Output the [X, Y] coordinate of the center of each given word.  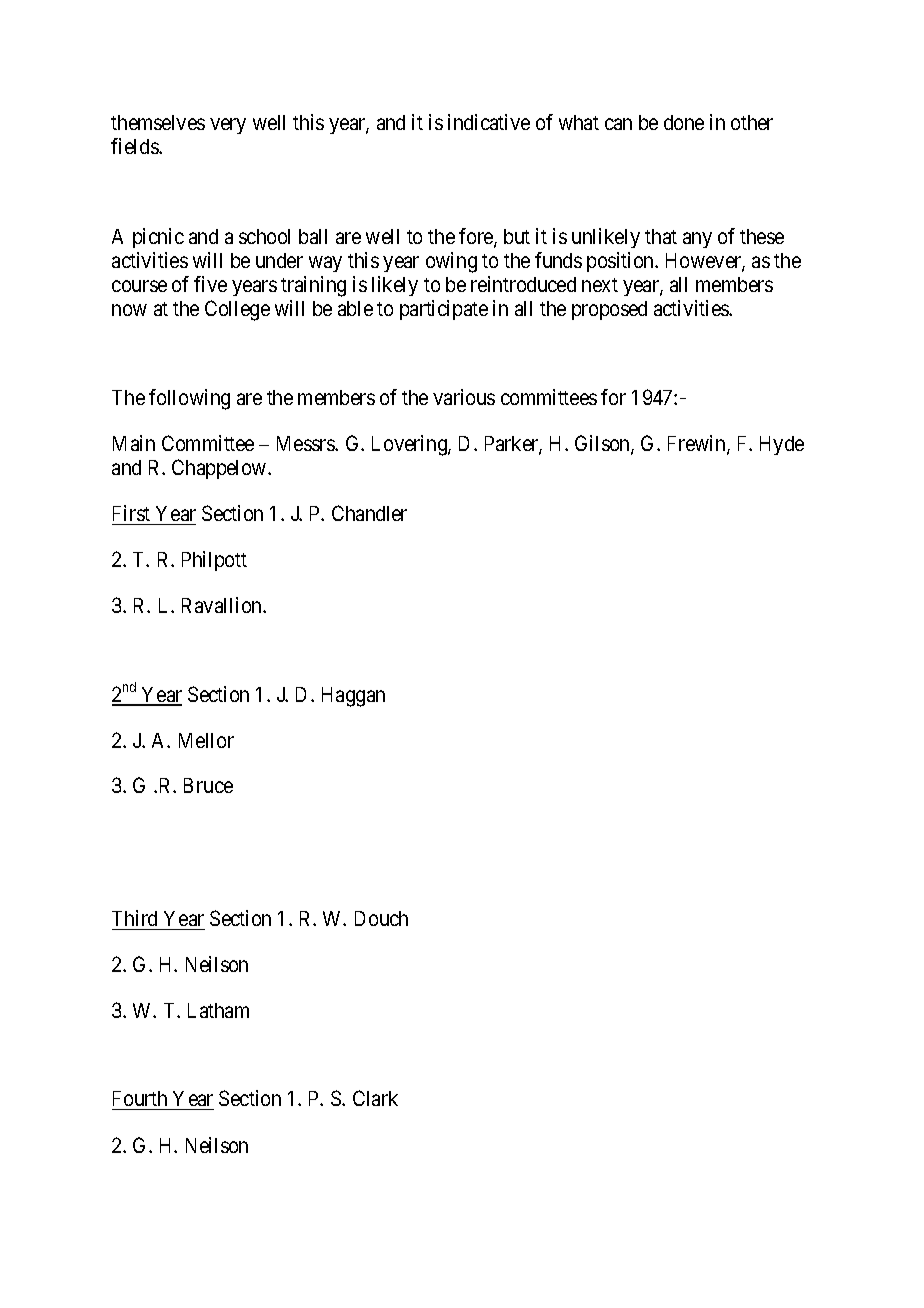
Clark [375, 1098]
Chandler [369, 513]
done [684, 122]
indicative [489, 122]
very [228, 126]
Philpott [214, 561]
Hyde [782, 445]
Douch [381, 918]
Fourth [141, 1100]
